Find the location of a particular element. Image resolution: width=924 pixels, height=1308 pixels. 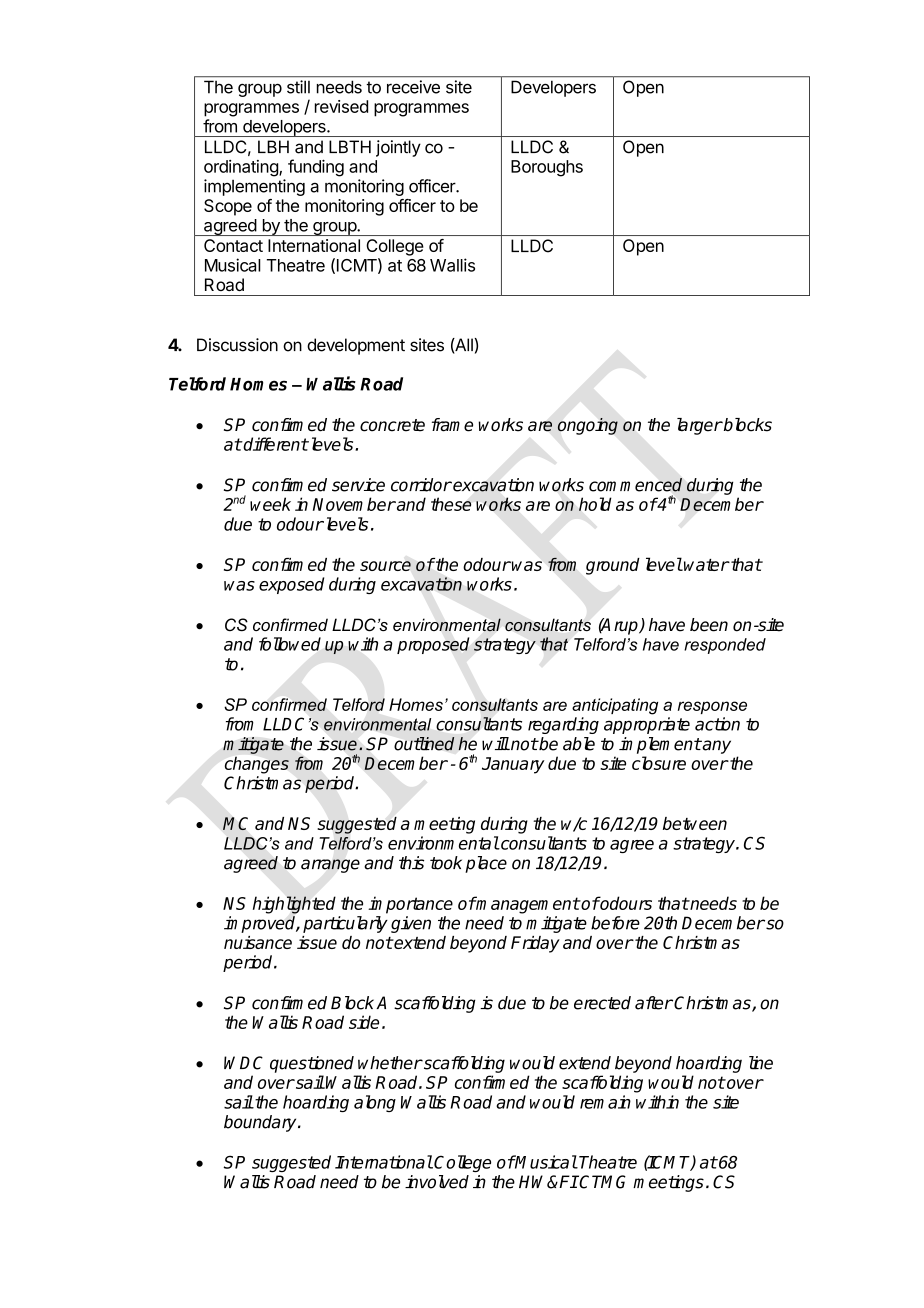

involved is located at coordinates (437, 1182).
